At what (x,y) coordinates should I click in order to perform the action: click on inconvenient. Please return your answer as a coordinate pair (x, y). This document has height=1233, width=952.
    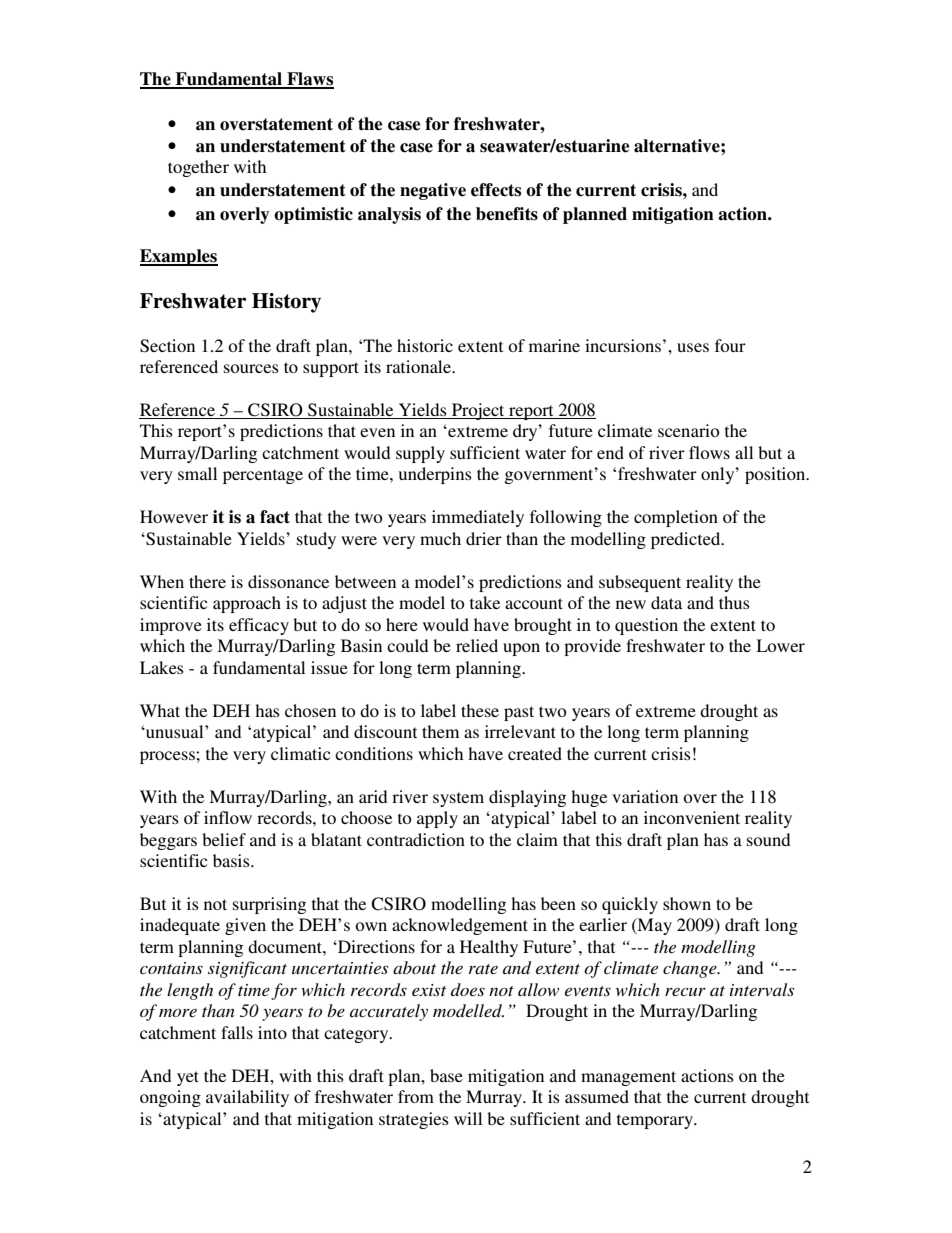
    Looking at the image, I should click on (692, 817).
